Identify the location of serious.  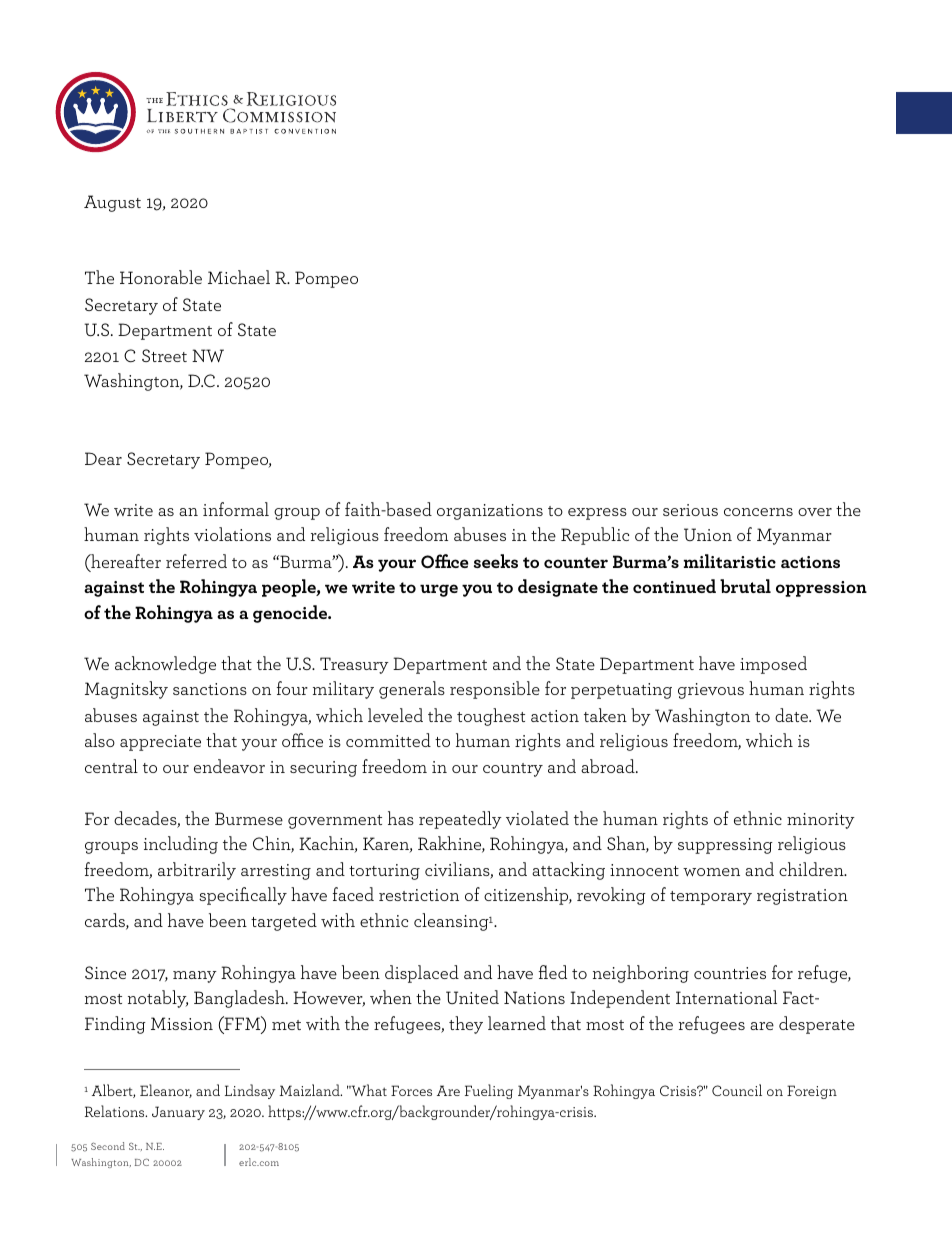
(690, 510).
